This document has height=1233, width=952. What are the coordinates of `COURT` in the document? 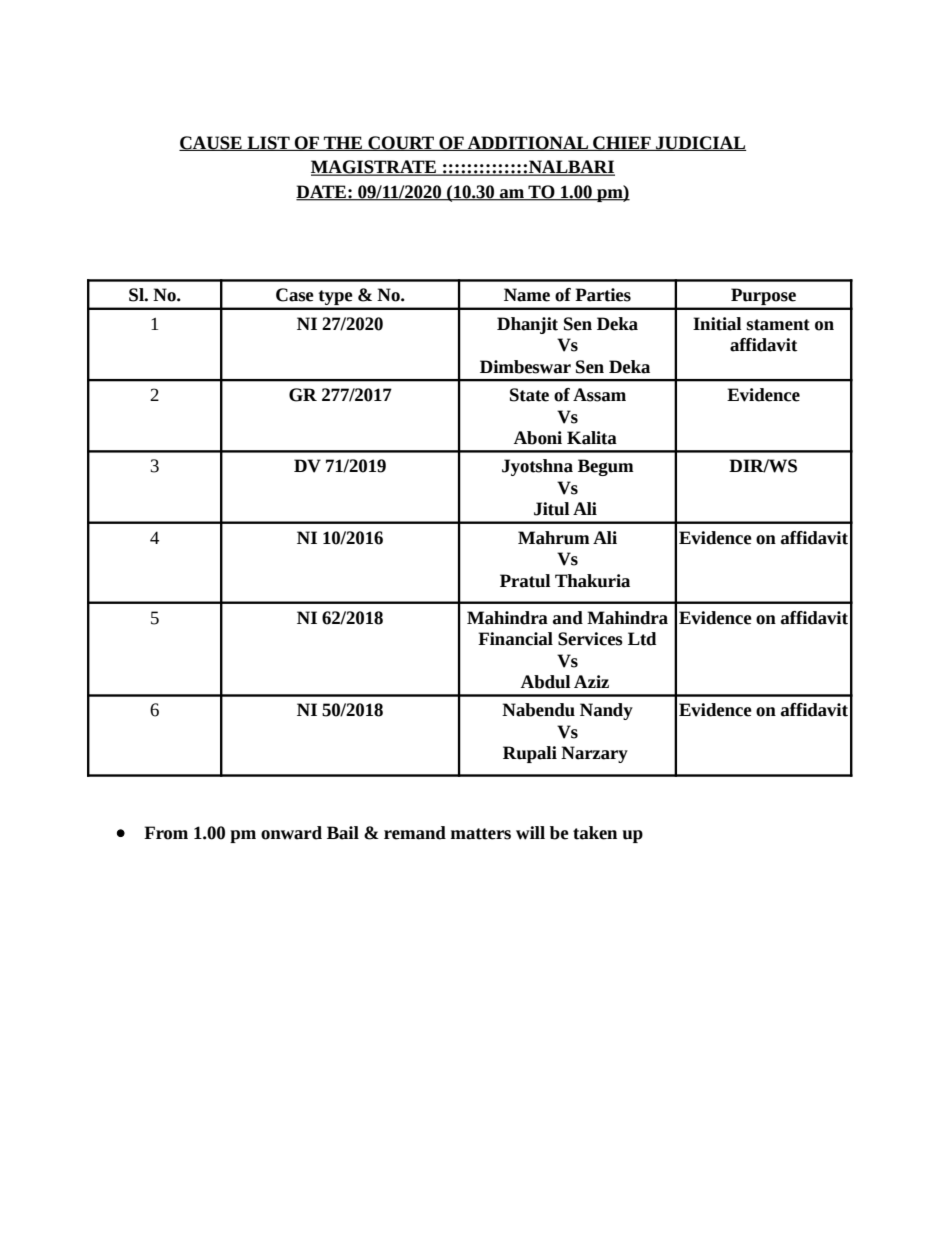 It's located at (401, 143).
